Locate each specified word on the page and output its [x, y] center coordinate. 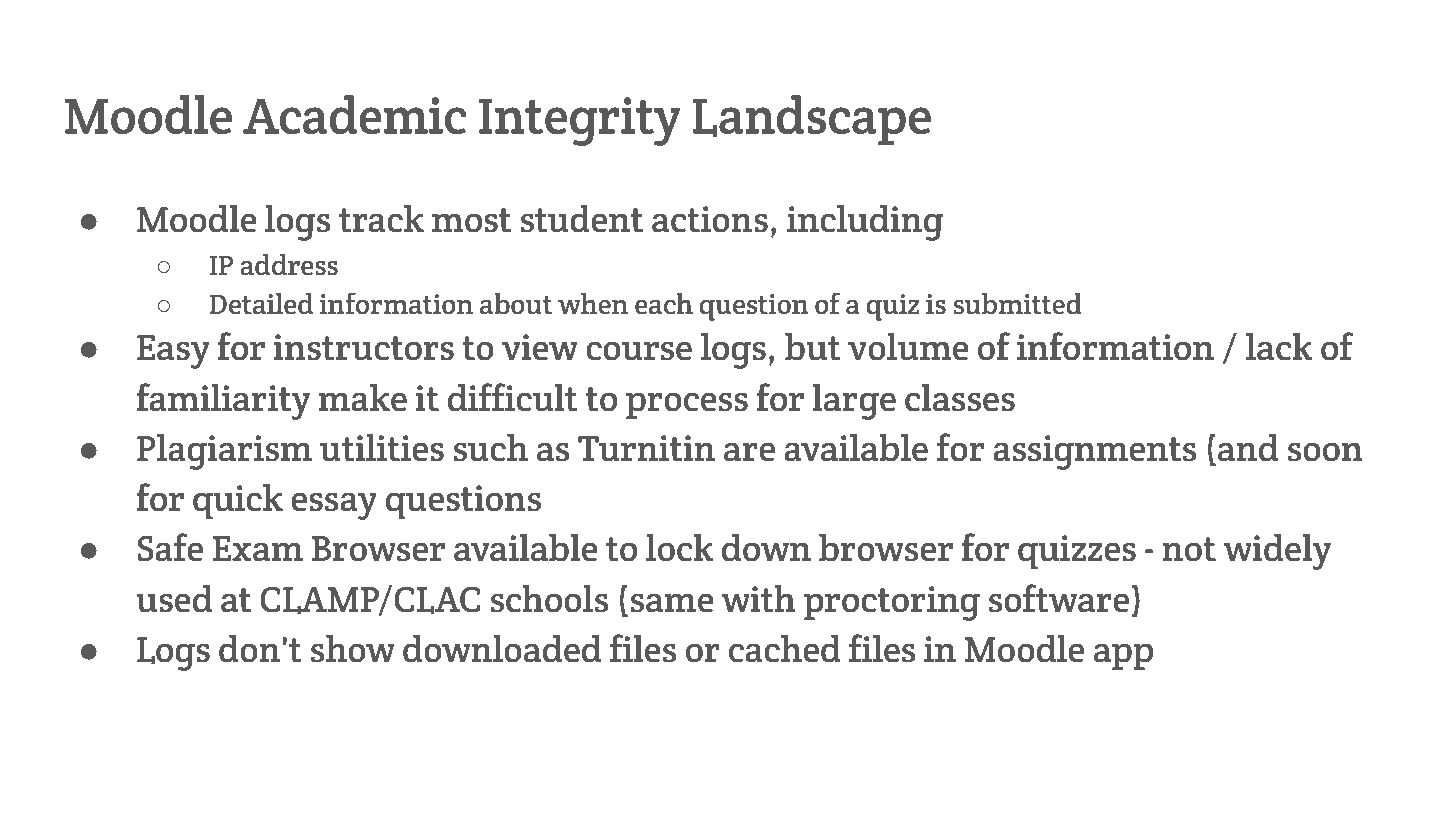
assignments [1095, 452]
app [1123, 657]
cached [784, 649]
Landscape [812, 120]
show [352, 649]
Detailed [261, 304]
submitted [1018, 304]
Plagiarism [224, 452]
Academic [354, 114]
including [865, 223]
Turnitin [646, 448]
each [664, 304]
